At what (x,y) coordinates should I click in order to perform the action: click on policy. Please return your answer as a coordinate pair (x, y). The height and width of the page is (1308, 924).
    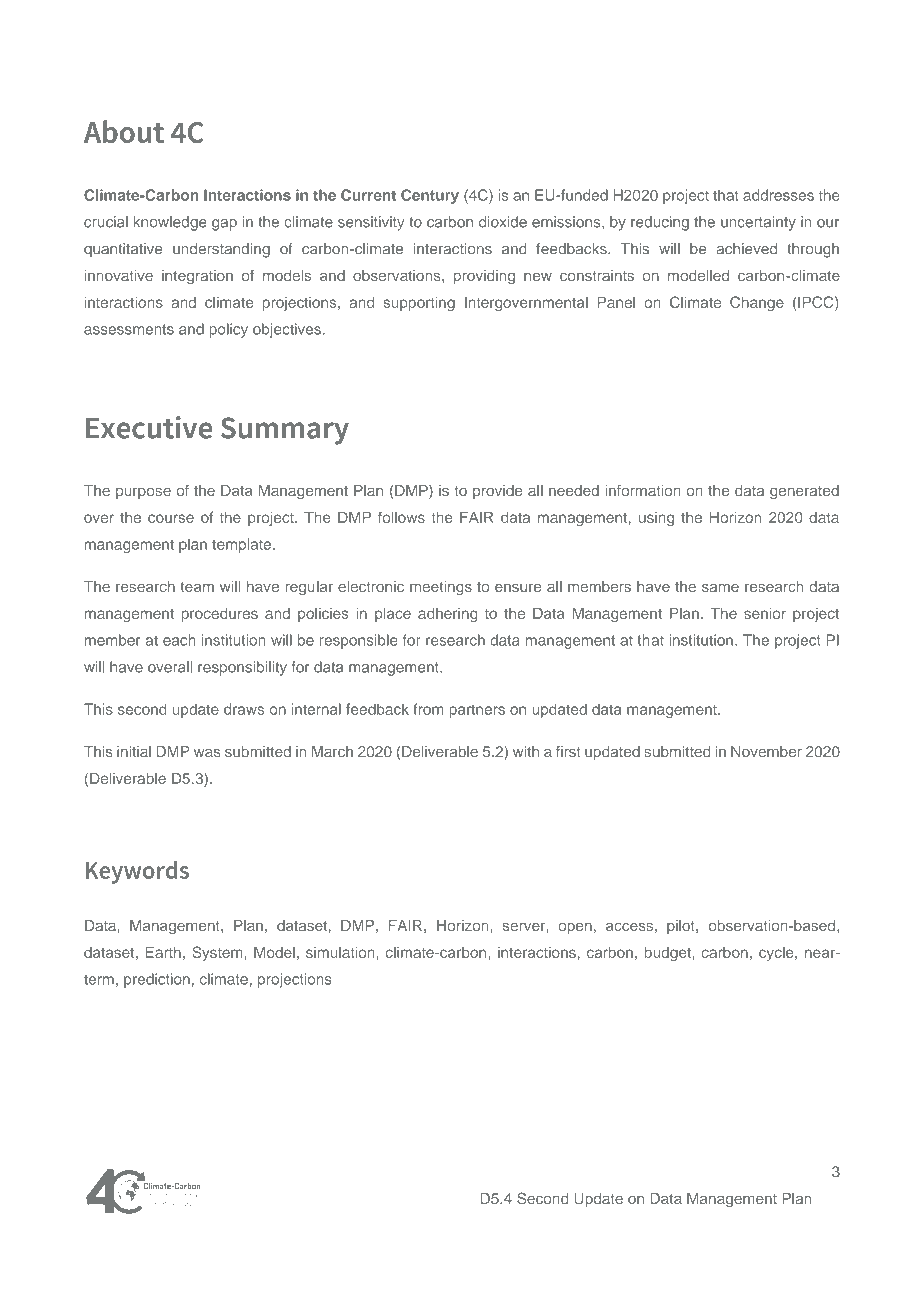
    Looking at the image, I should click on (228, 330).
